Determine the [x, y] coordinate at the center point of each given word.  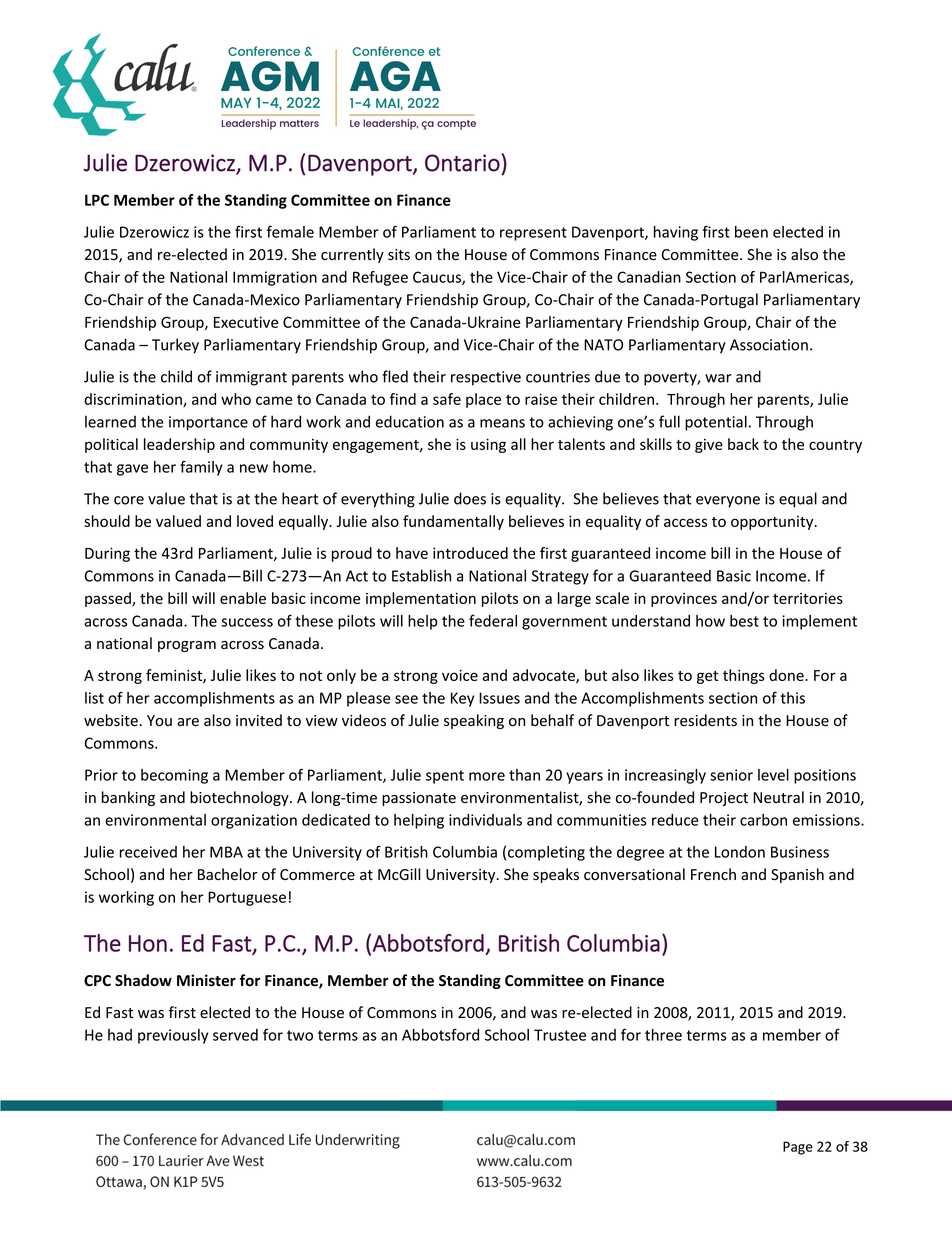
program [187, 646]
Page [798, 1148]
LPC [97, 200]
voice [460, 675]
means [502, 423]
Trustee [560, 1035]
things [744, 676]
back [743, 444]
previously [173, 1036]
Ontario [462, 163]
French [713, 874]
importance [208, 423]
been [751, 232]
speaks [556, 875]
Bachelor [228, 874]
